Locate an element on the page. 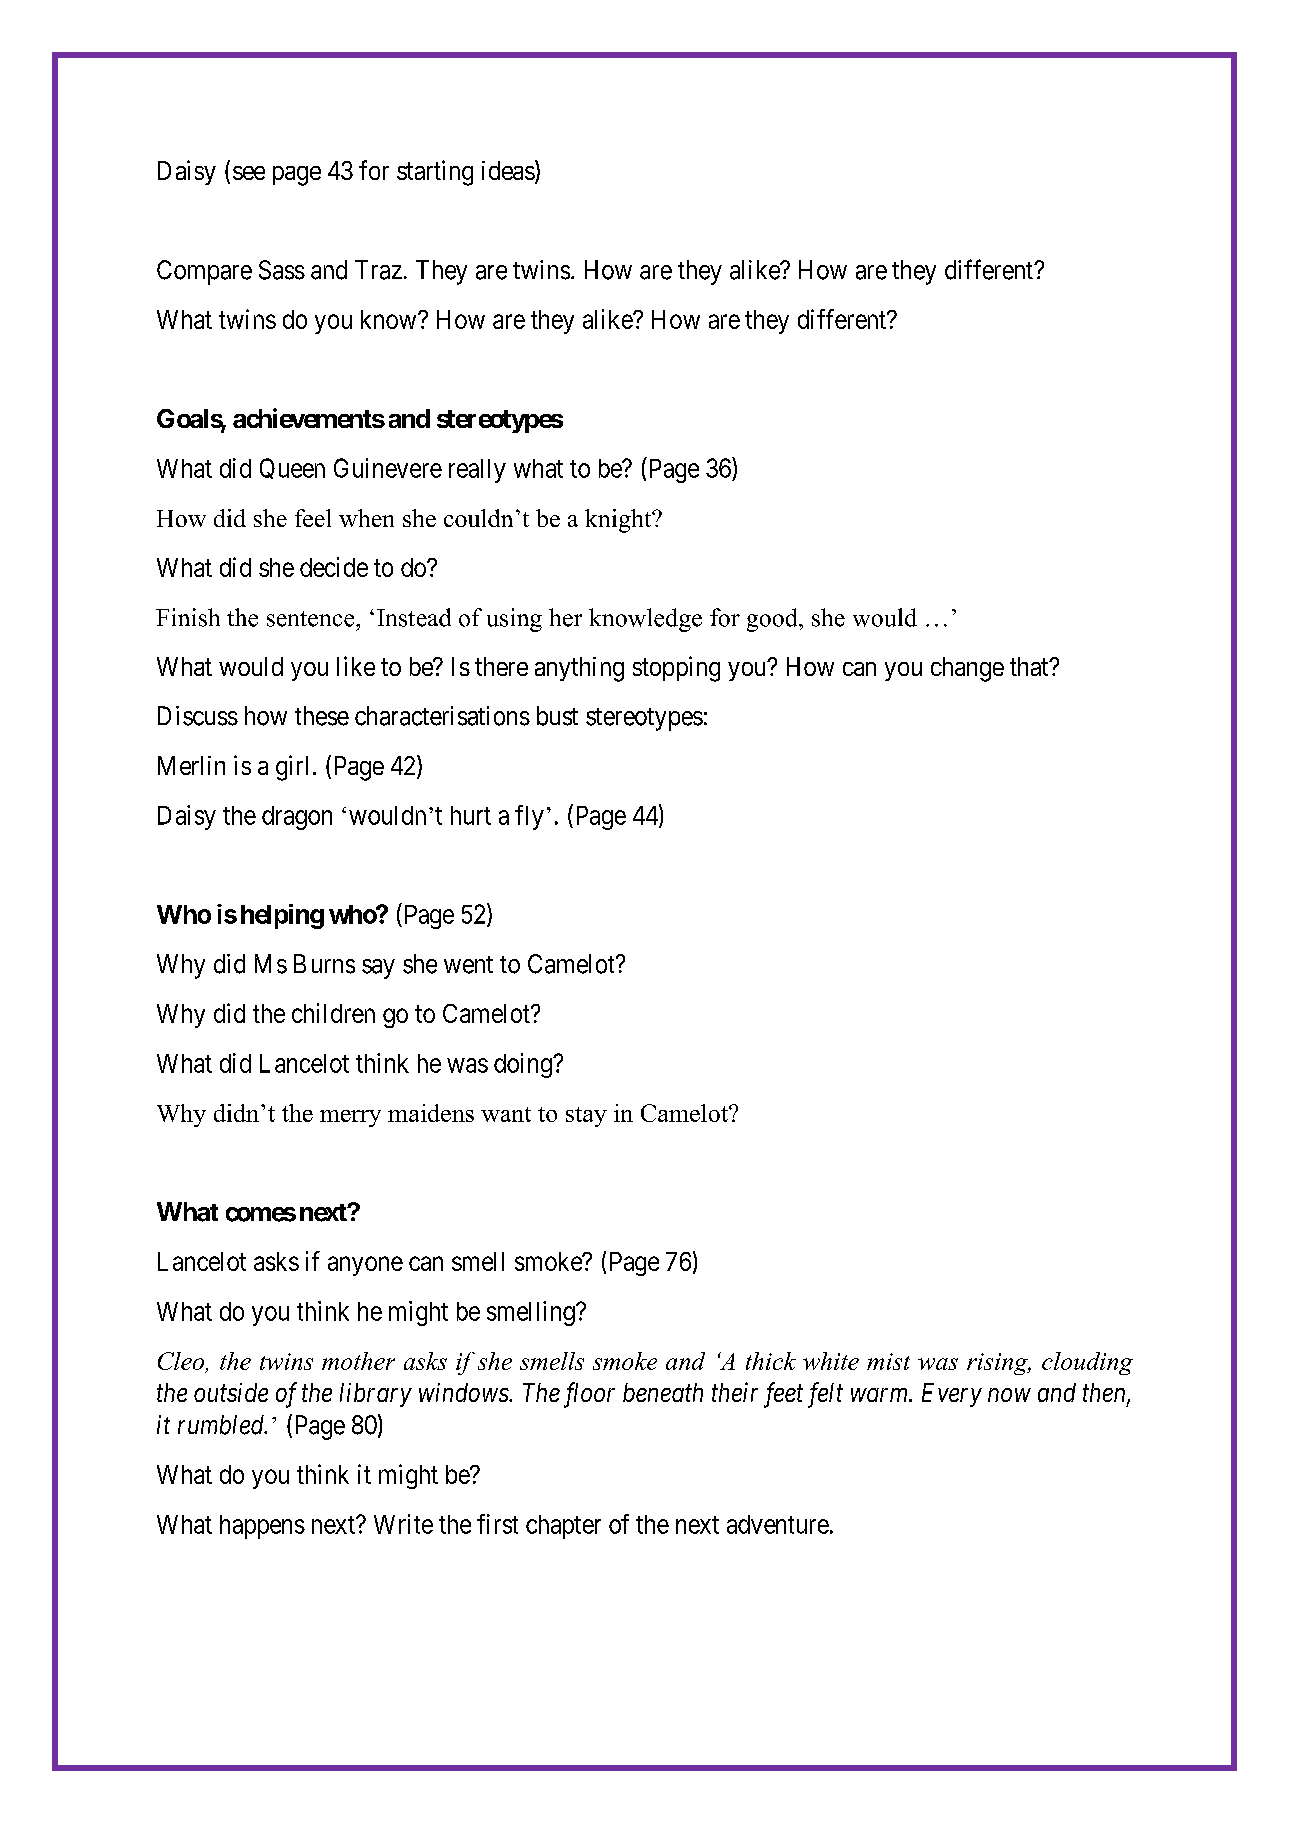 Image resolution: width=1289 pixels, height=1823 pixels. happens is located at coordinates (262, 1527).
